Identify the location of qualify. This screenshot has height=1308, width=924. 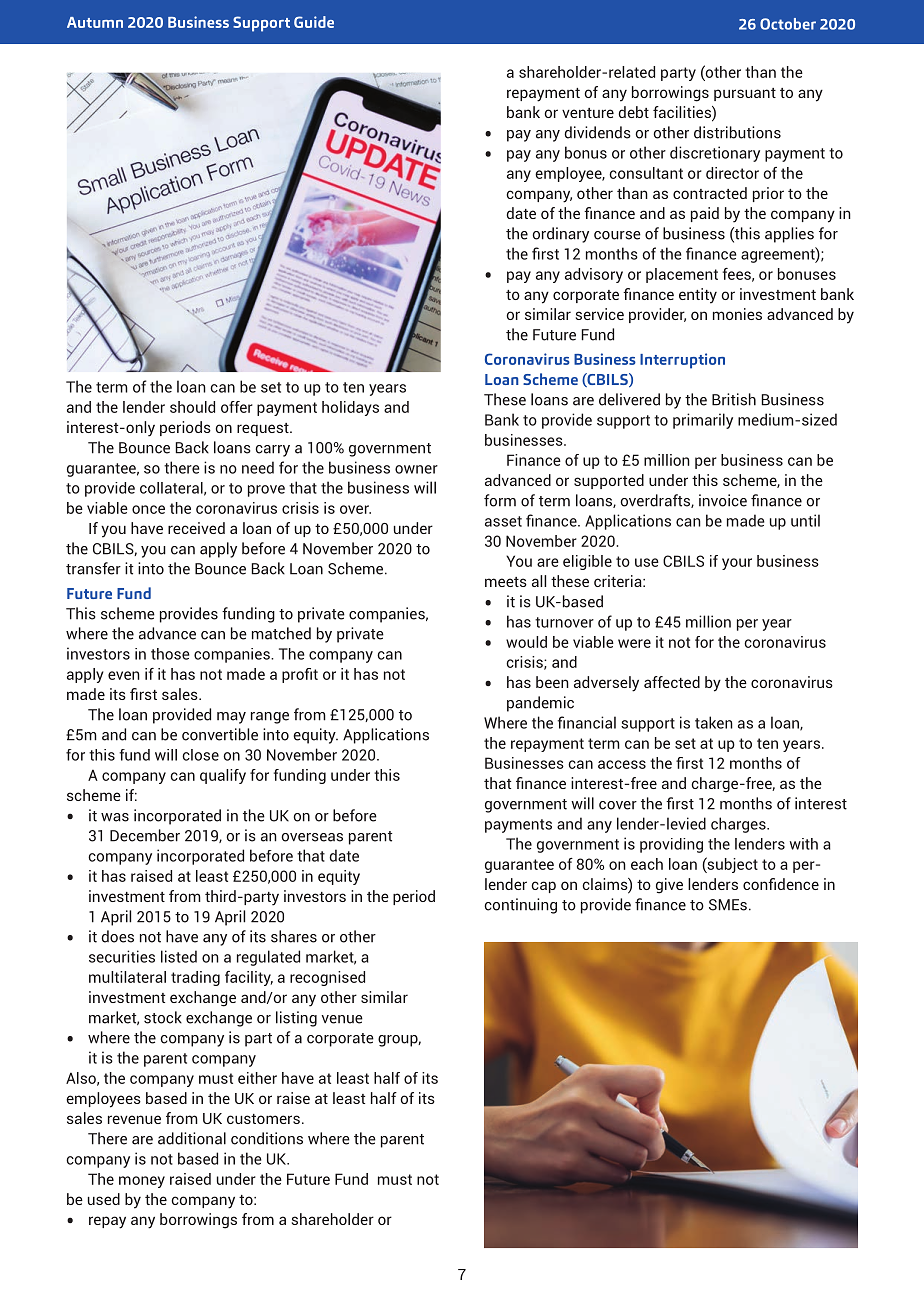
(223, 776).
